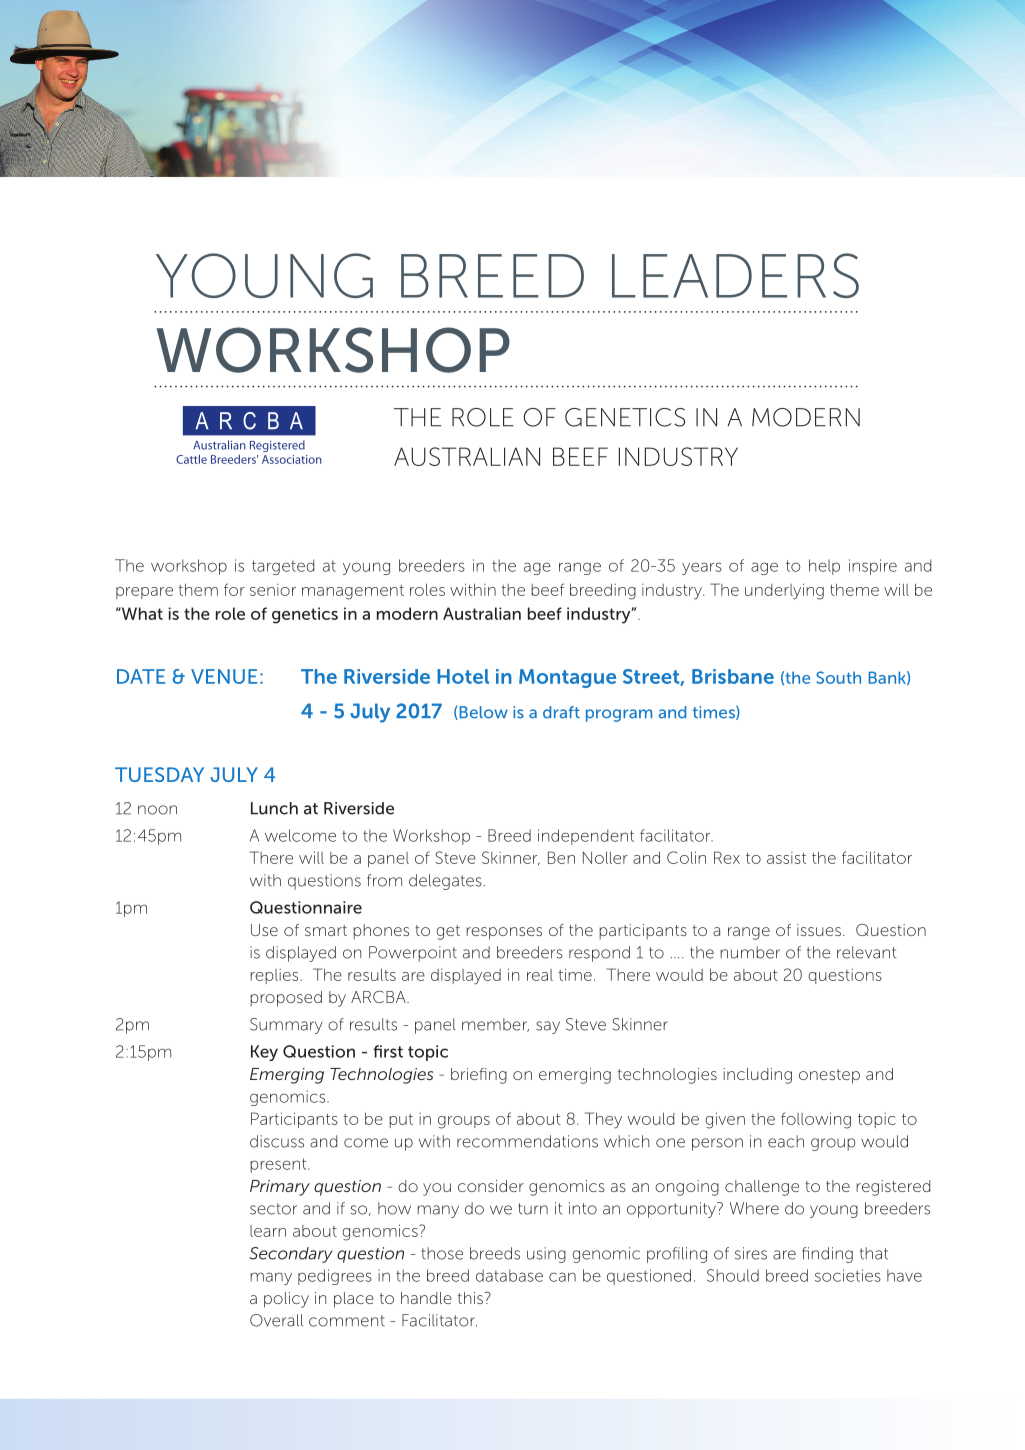 Image resolution: width=1025 pixels, height=1450 pixels. Describe the element at coordinates (838, 677) in the page. I see `South` at that location.
